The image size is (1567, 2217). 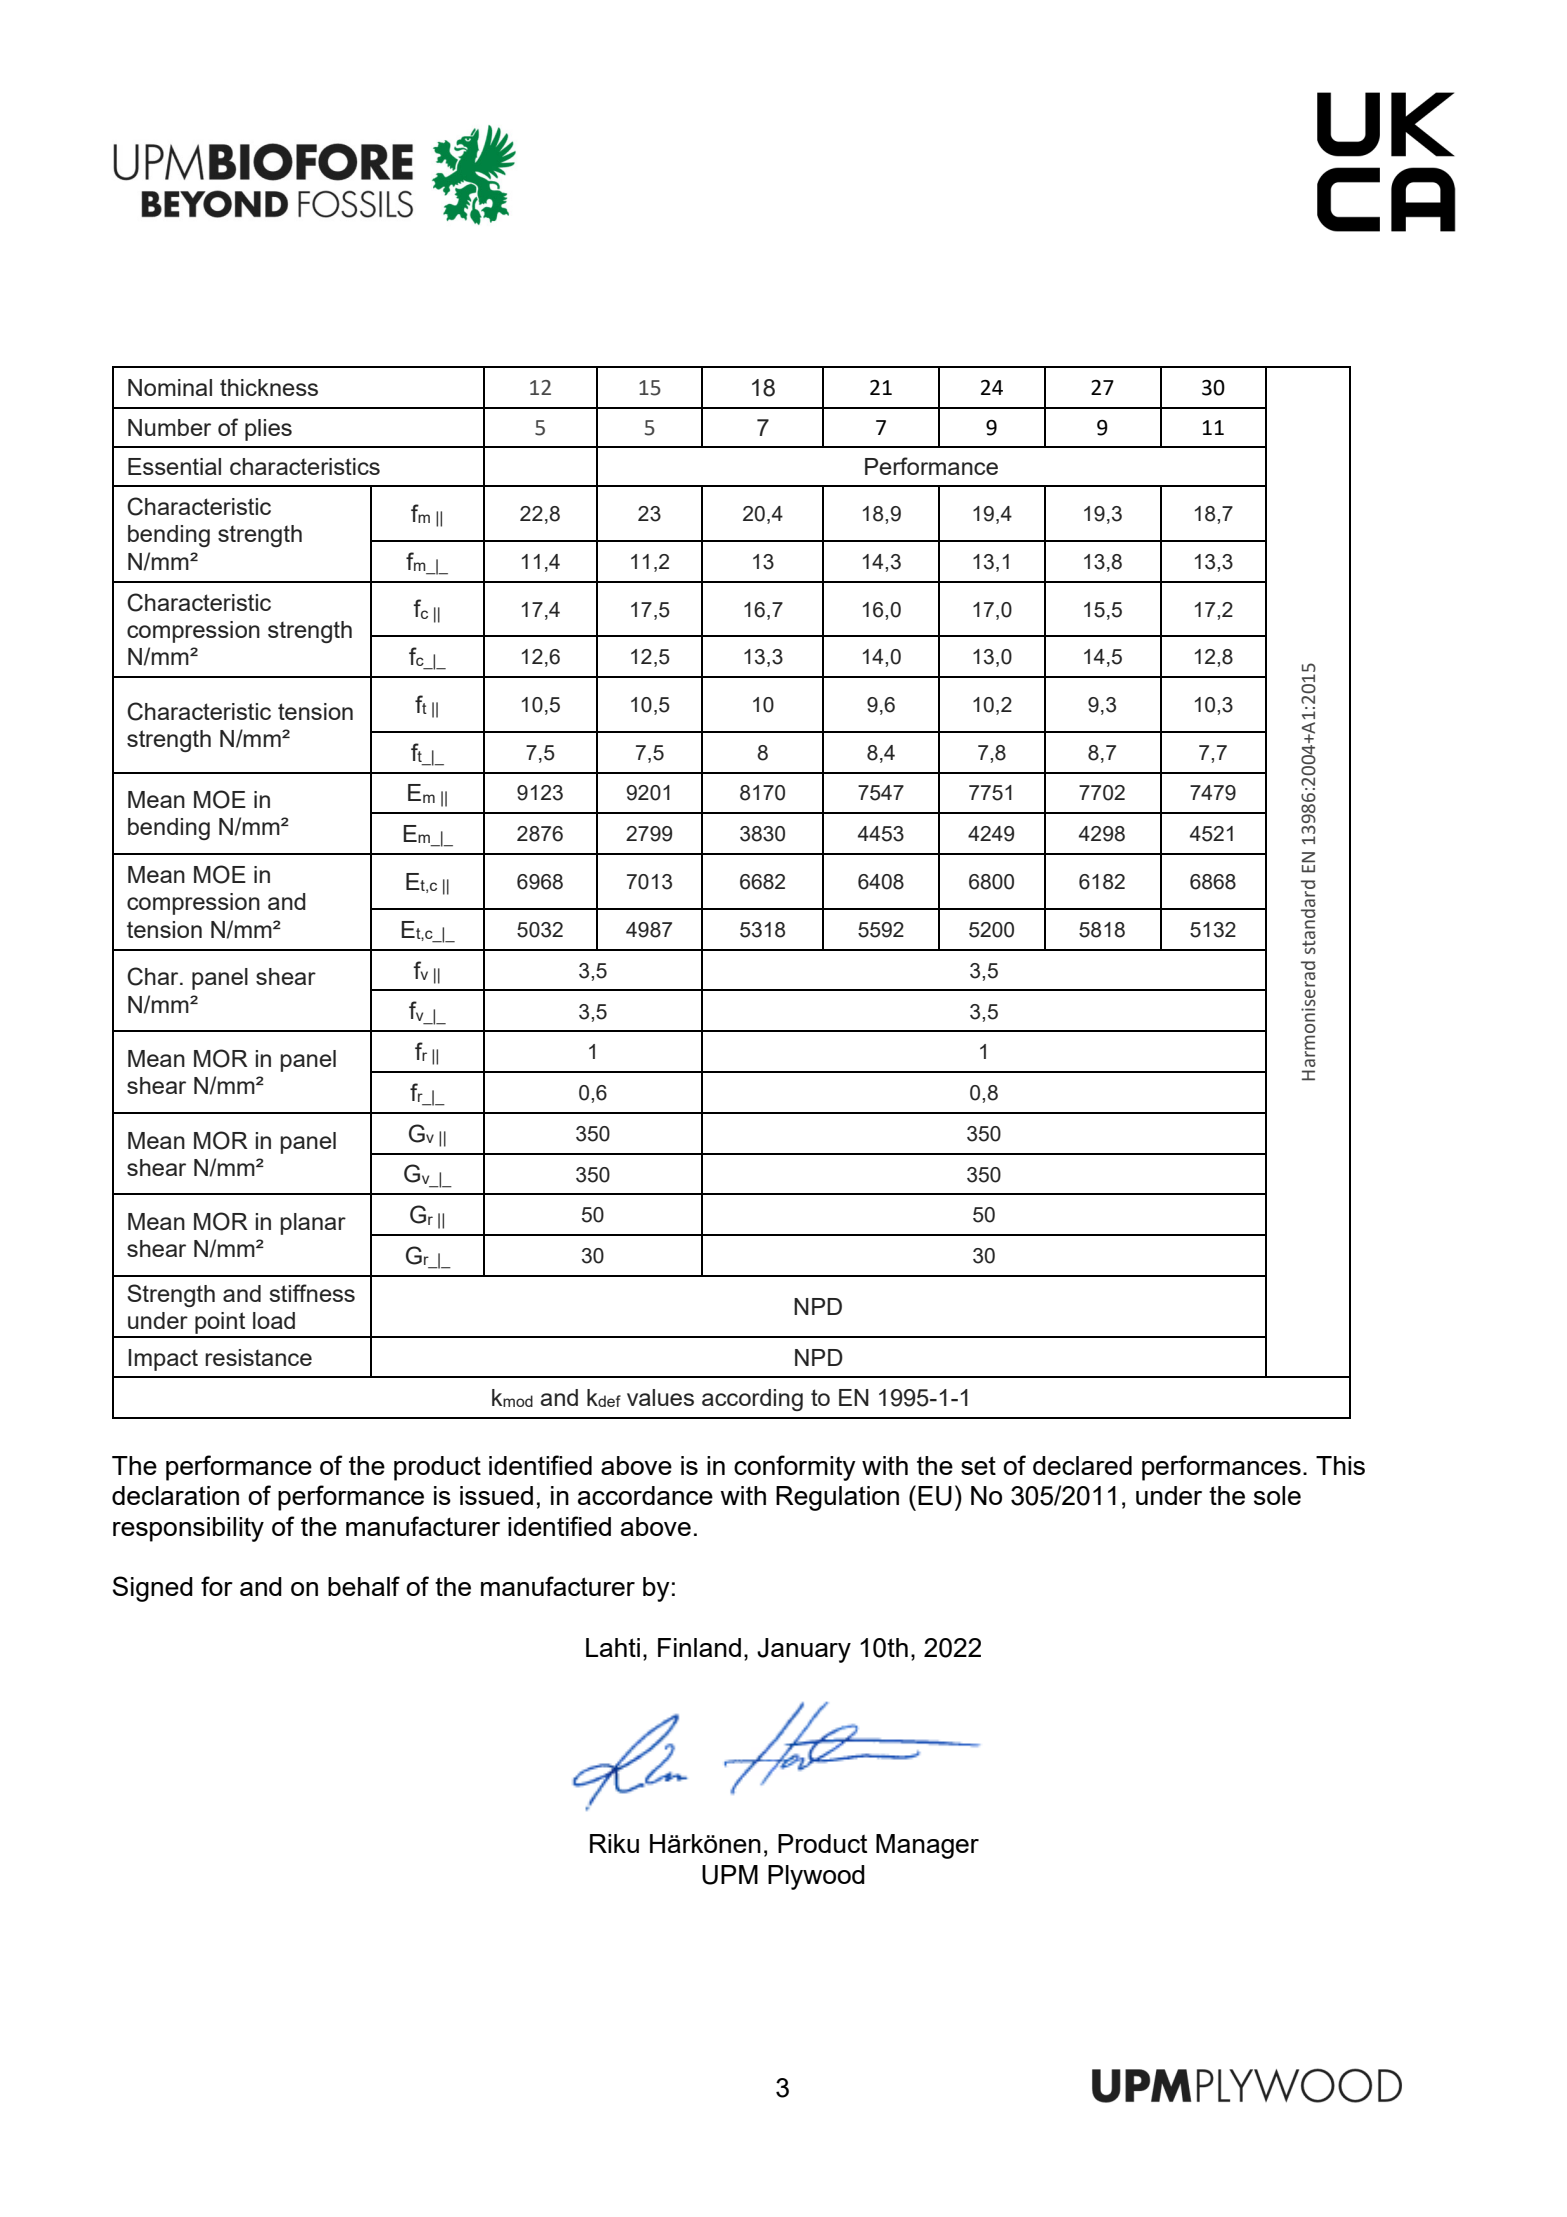 I want to click on This, so click(x=1340, y=1465).
